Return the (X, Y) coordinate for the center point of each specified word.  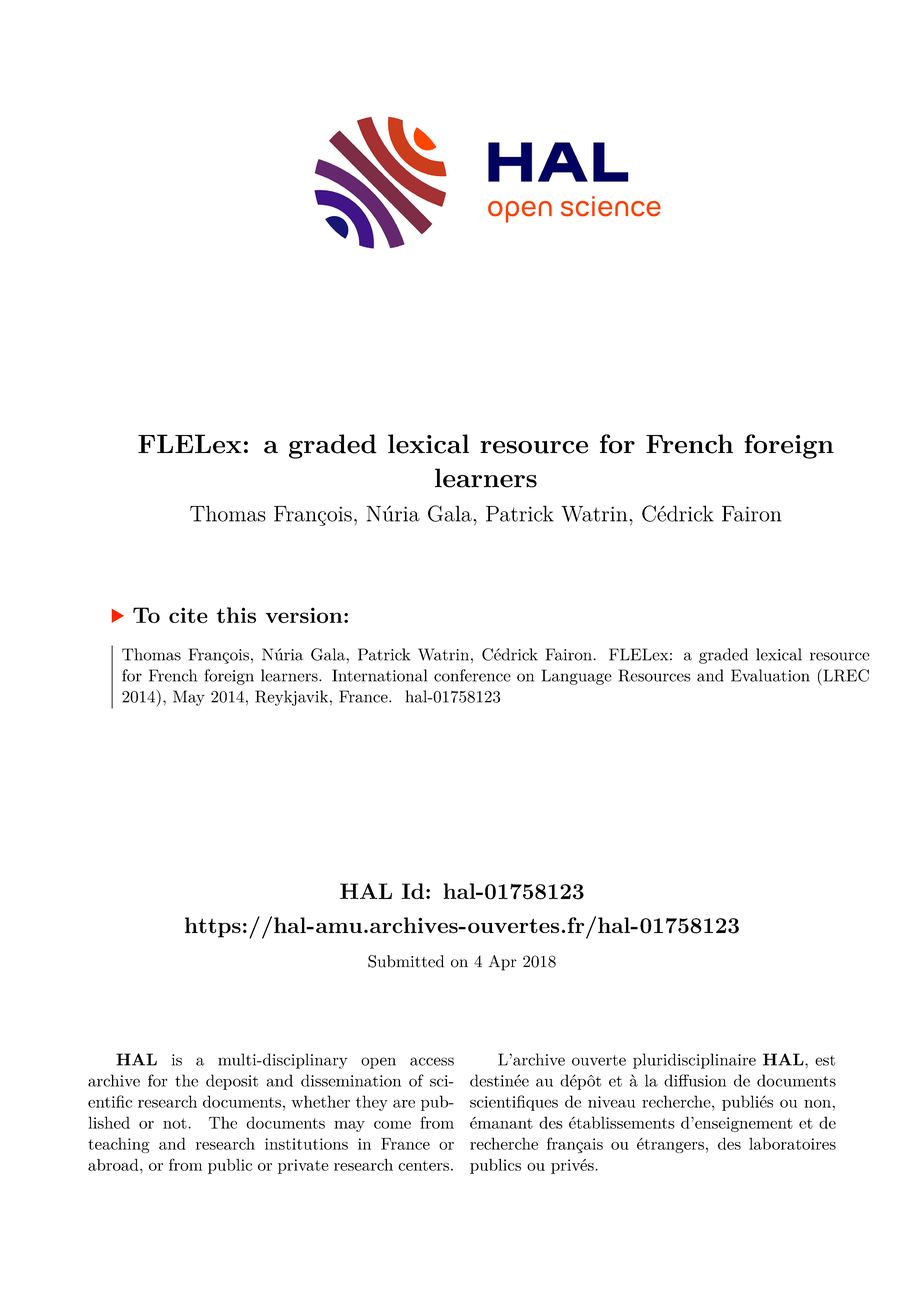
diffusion (695, 1080)
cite (188, 615)
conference (472, 675)
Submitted (406, 961)
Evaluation (770, 675)
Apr (502, 963)
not (176, 1123)
